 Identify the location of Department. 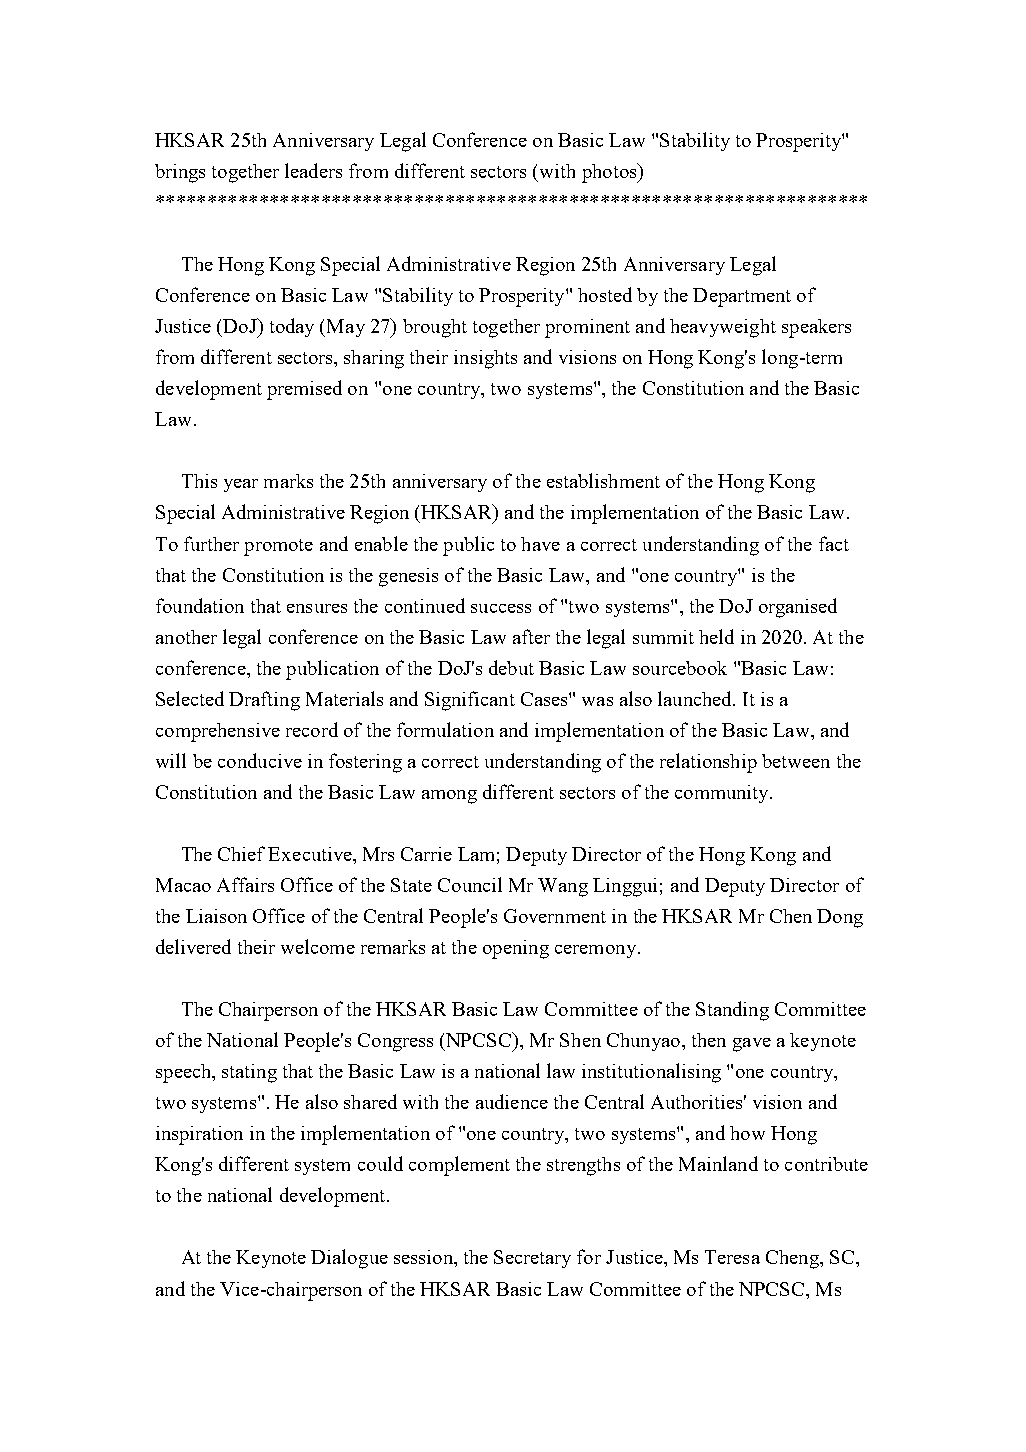
(742, 297).
